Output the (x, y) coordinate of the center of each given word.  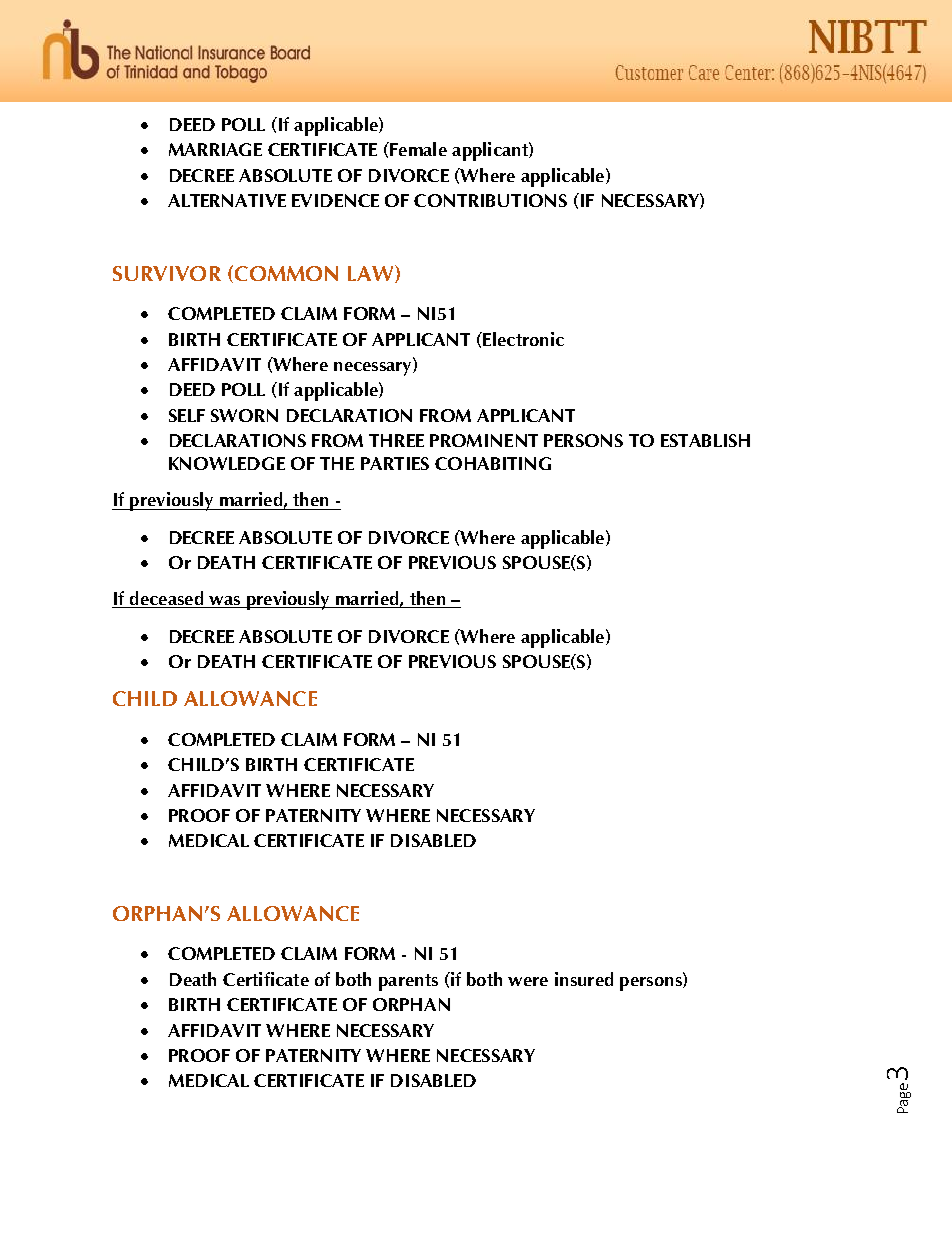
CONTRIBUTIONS (490, 200)
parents (408, 982)
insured (584, 979)
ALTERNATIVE (227, 200)
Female (417, 149)
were (528, 981)
